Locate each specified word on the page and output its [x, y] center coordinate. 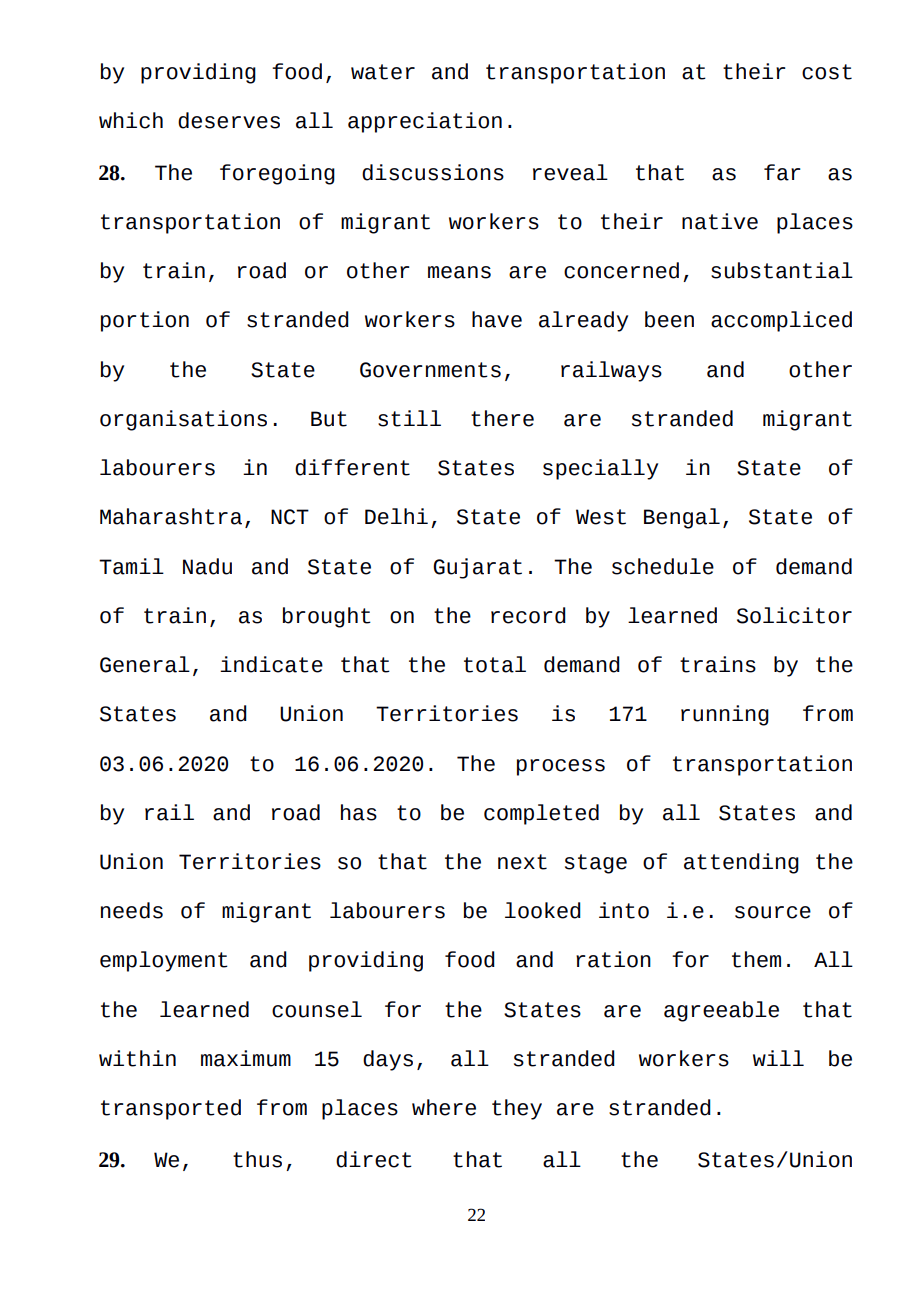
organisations [183, 420]
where [444, 1107]
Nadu [207, 566]
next [522, 862]
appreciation [425, 122]
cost [827, 72]
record [528, 615]
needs [132, 910]
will [778, 1058]
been [669, 319]
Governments [430, 370]
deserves [229, 120]
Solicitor [794, 615]
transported [171, 1109]
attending [741, 863]
